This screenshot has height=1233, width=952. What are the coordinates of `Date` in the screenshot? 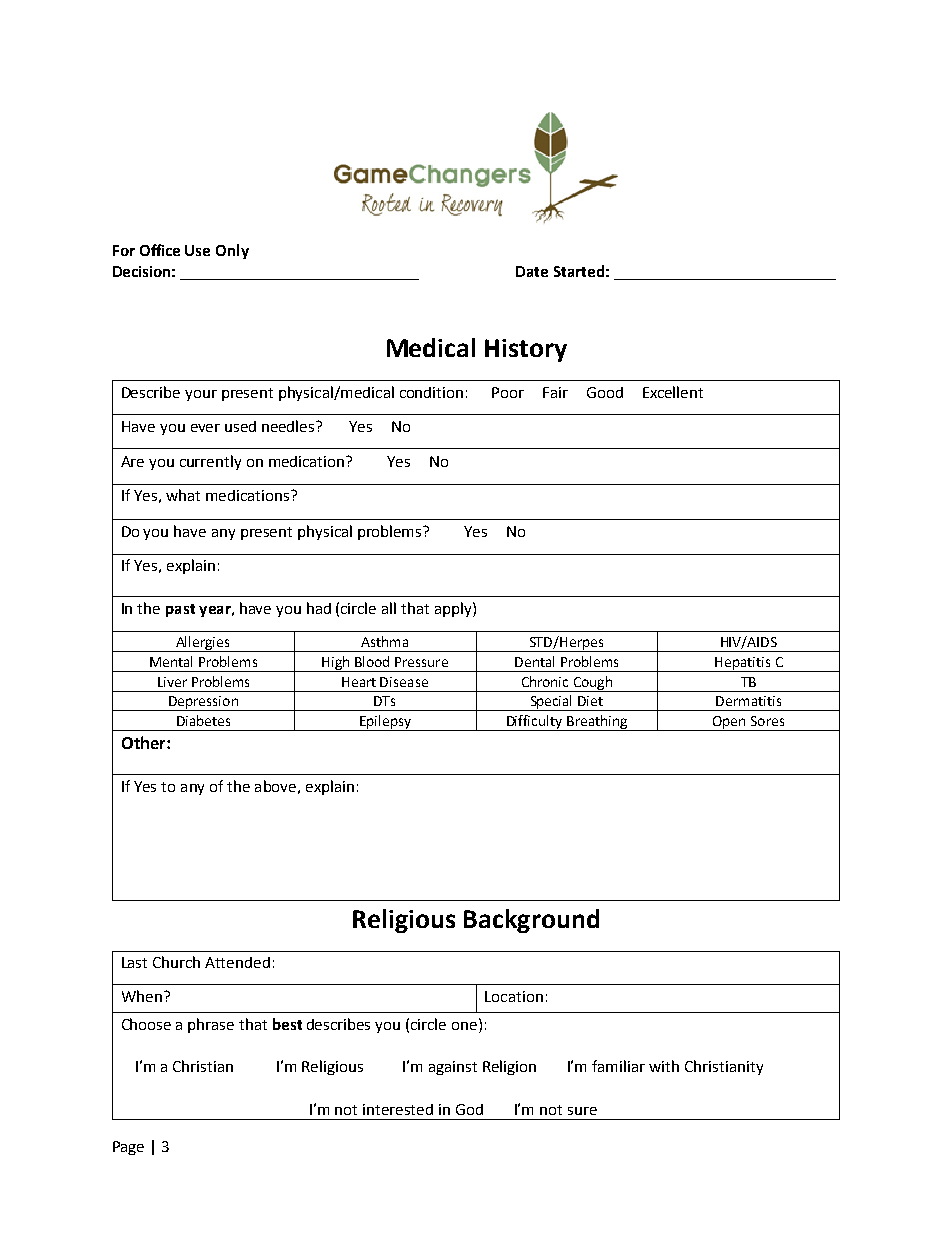 It's located at (532, 271).
